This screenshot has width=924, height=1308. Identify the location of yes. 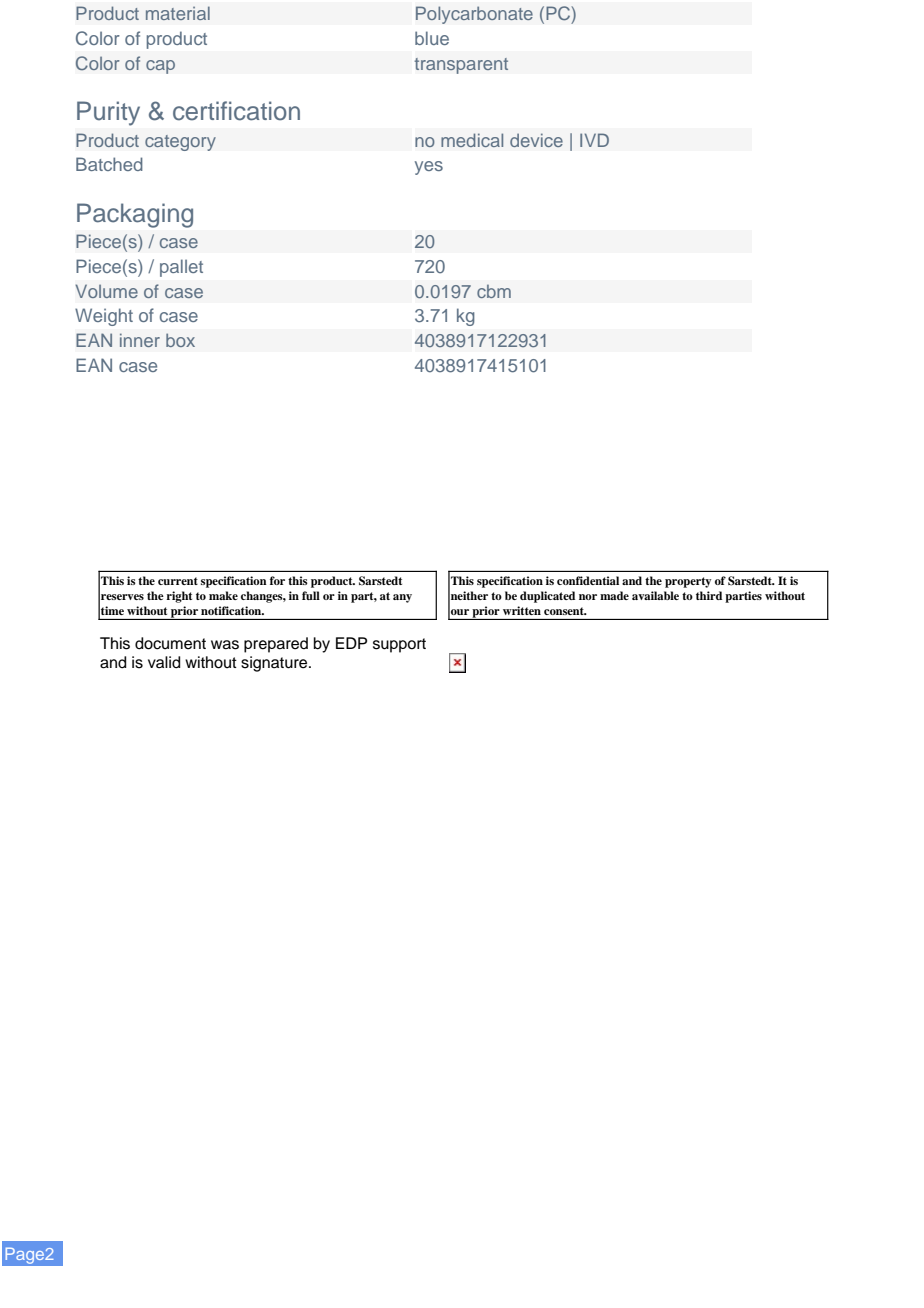
(429, 168).
